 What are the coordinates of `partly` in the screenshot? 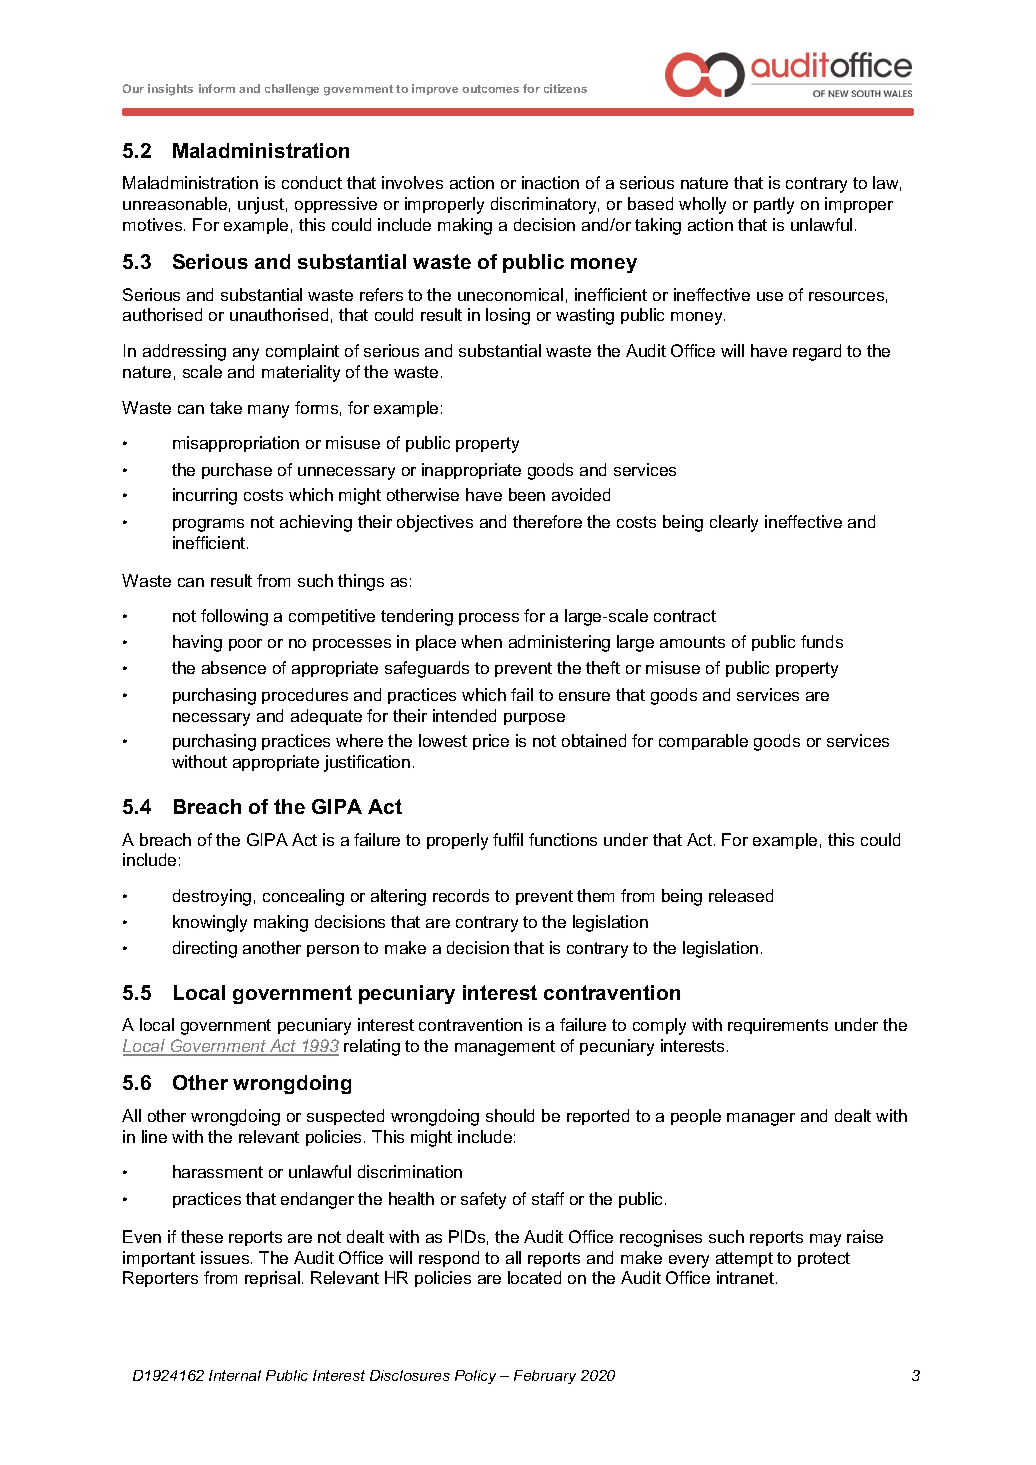 It's located at (774, 205).
